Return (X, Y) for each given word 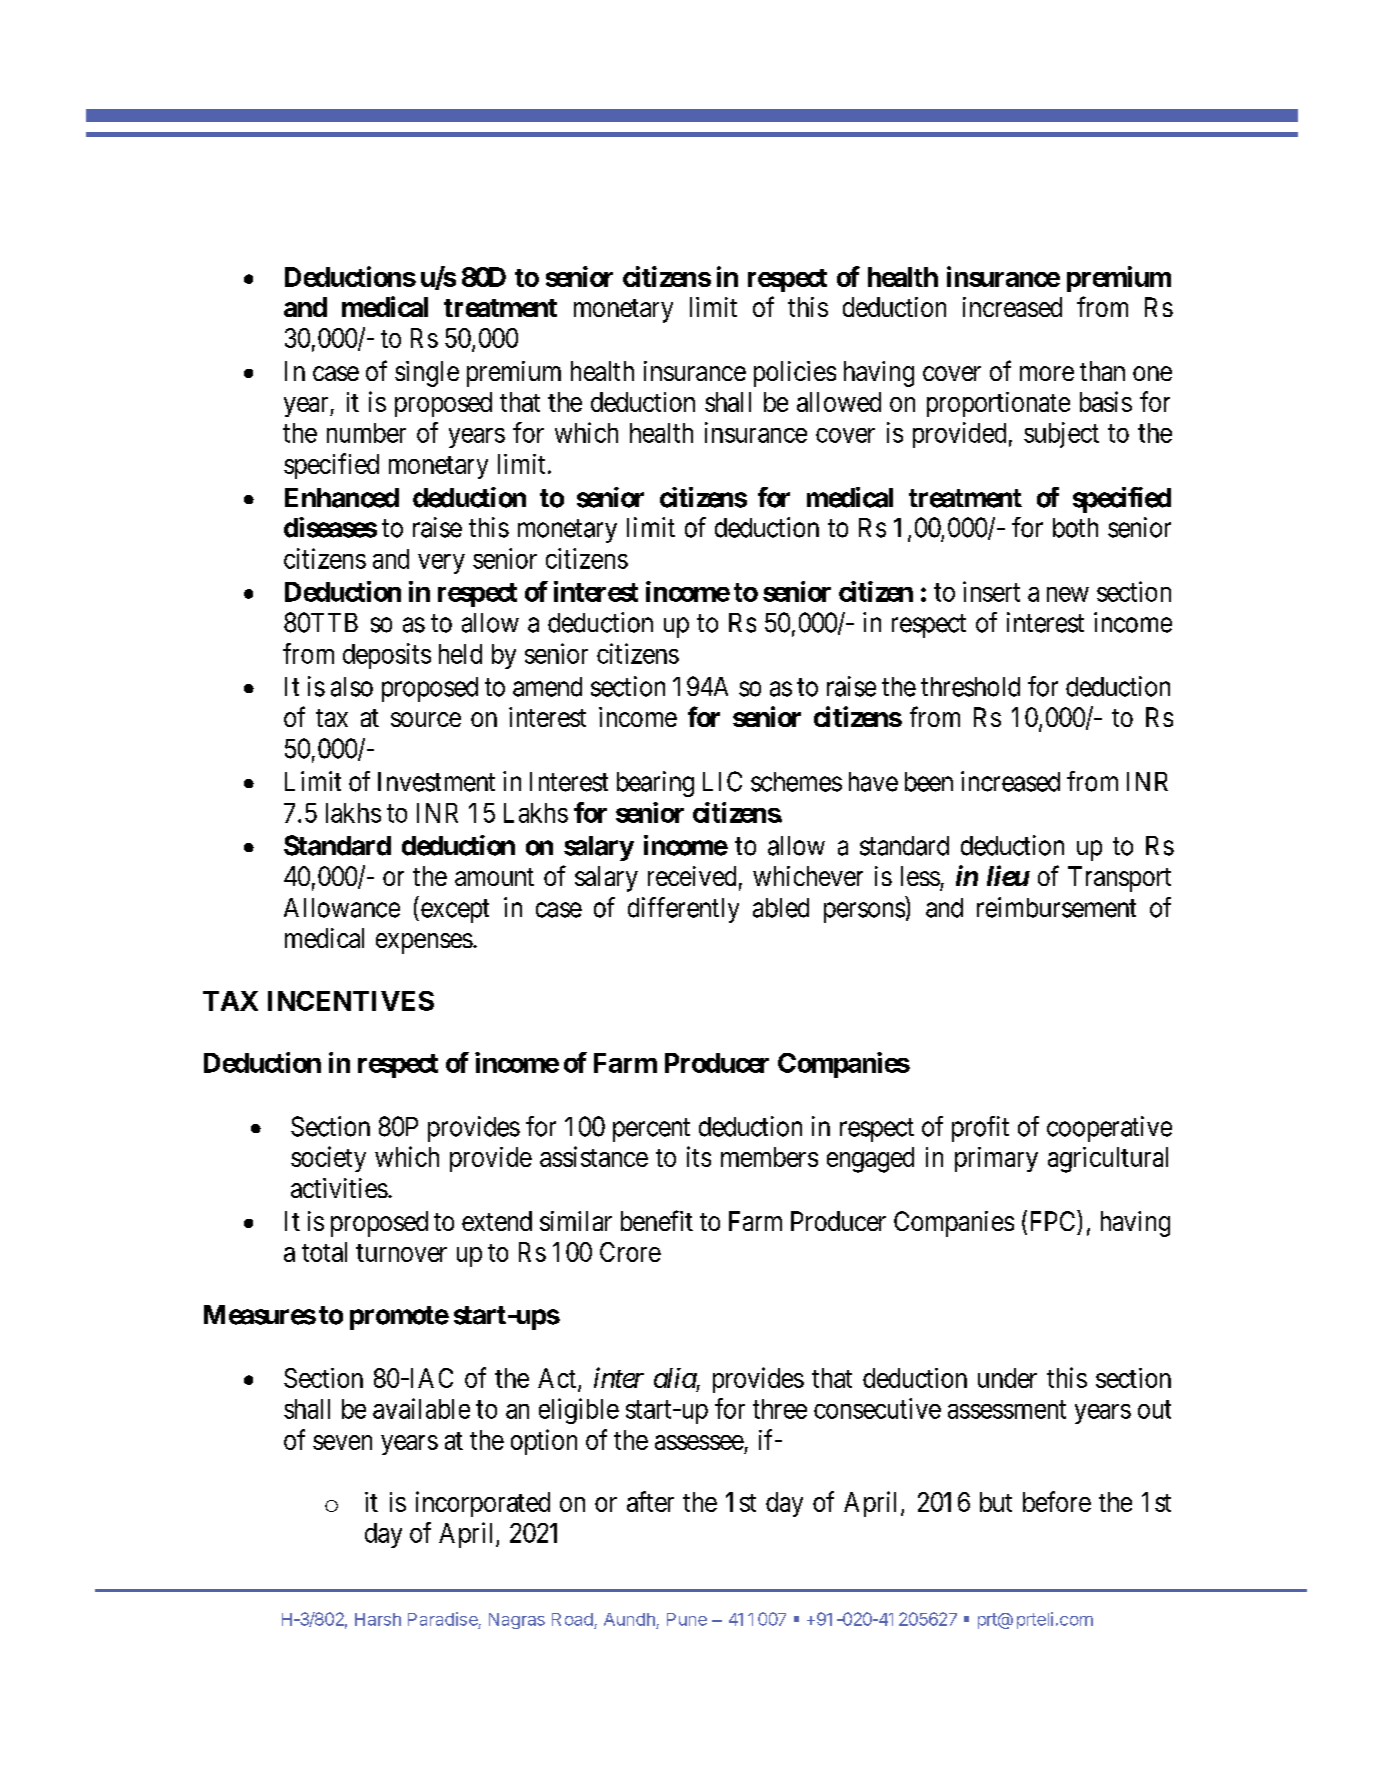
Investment (436, 782)
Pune (687, 1619)
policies (795, 374)
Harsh (378, 1619)
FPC (1054, 1220)
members (769, 1157)
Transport (1119, 879)
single (427, 374)
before (1057, 1501)
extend (497, 1221)
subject (1061, 435)
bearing (655, 784)
